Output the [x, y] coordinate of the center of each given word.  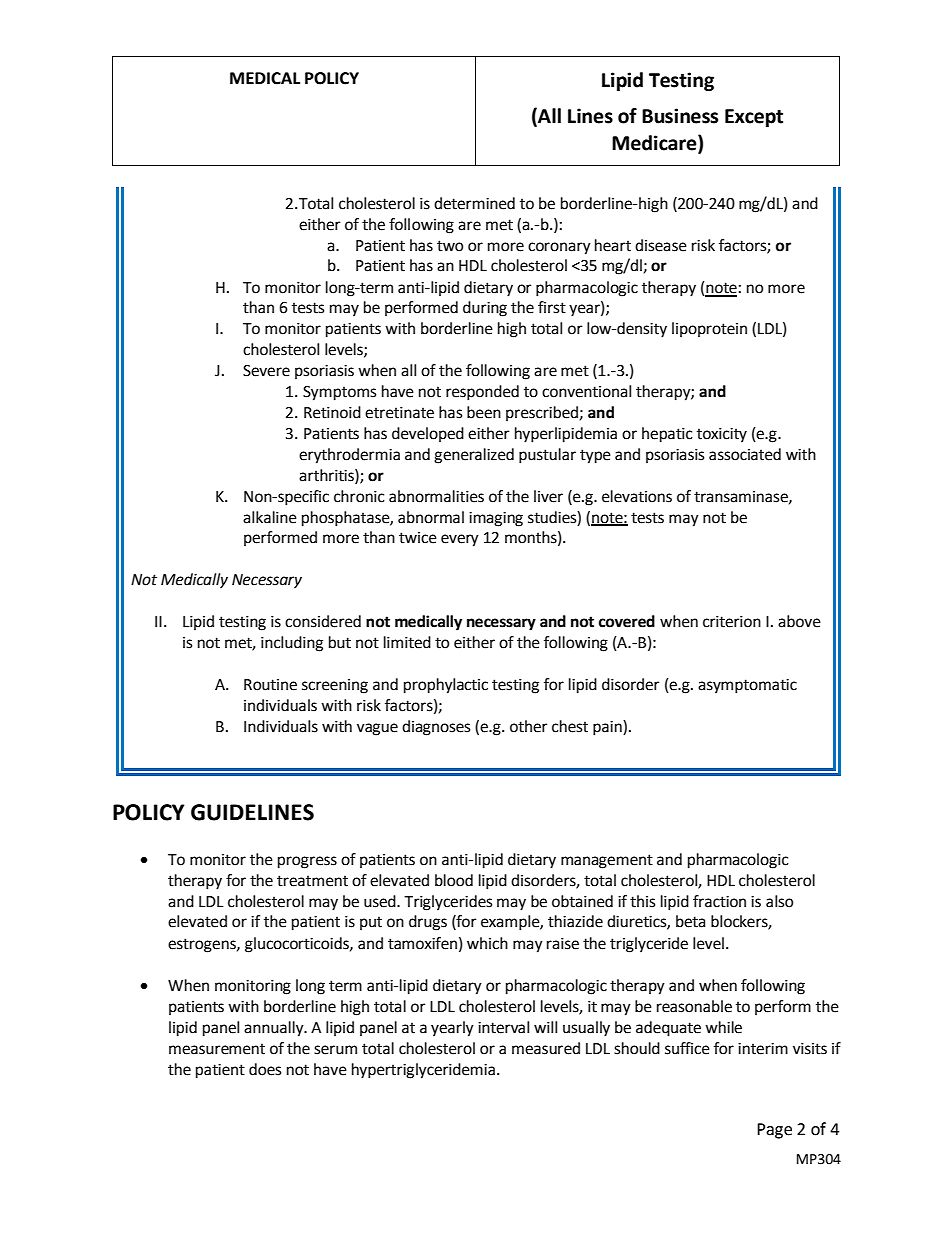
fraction [719, 901]
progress [307, 862]
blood [454, 880]
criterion [732, 622]
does [265, 1069]
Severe [266, 371]
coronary [559, 248]
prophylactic [446, 686]
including [292, 644]
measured [546, 1048]
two [450, 246]
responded [482, 393]
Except [754, 118]
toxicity [722, 435]
